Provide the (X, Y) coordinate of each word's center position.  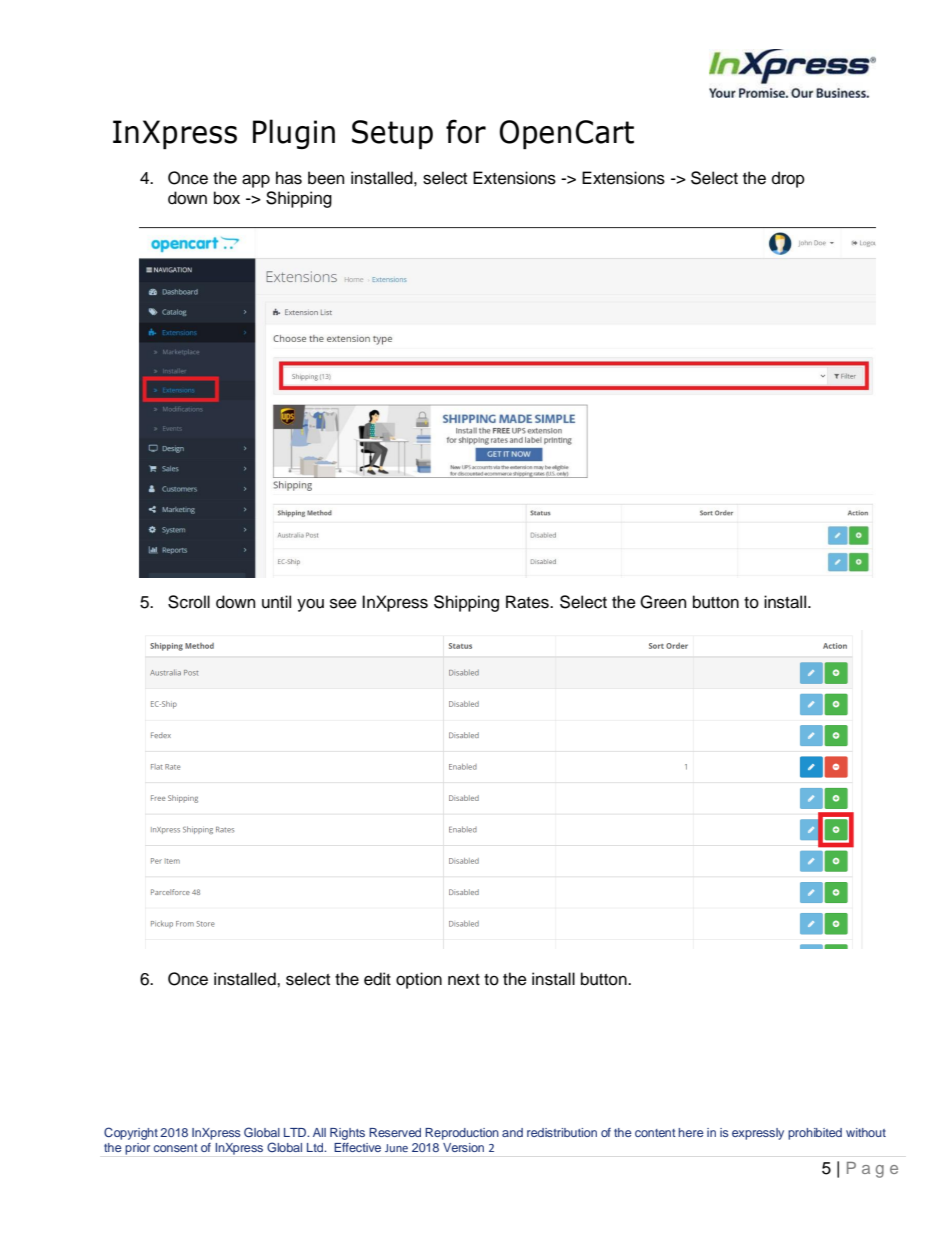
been (326, 178)
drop (788, 179)
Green (663, 602)
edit (377, 979)
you (310, 605)
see (343, 603)
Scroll (189, 602)
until (276, 602)
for (466, 131)
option (419, 980)
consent (176, 1148)
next (464, 980)
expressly (758, 1134)
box (227, 198)
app (256, 181)
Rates (528, 602)
